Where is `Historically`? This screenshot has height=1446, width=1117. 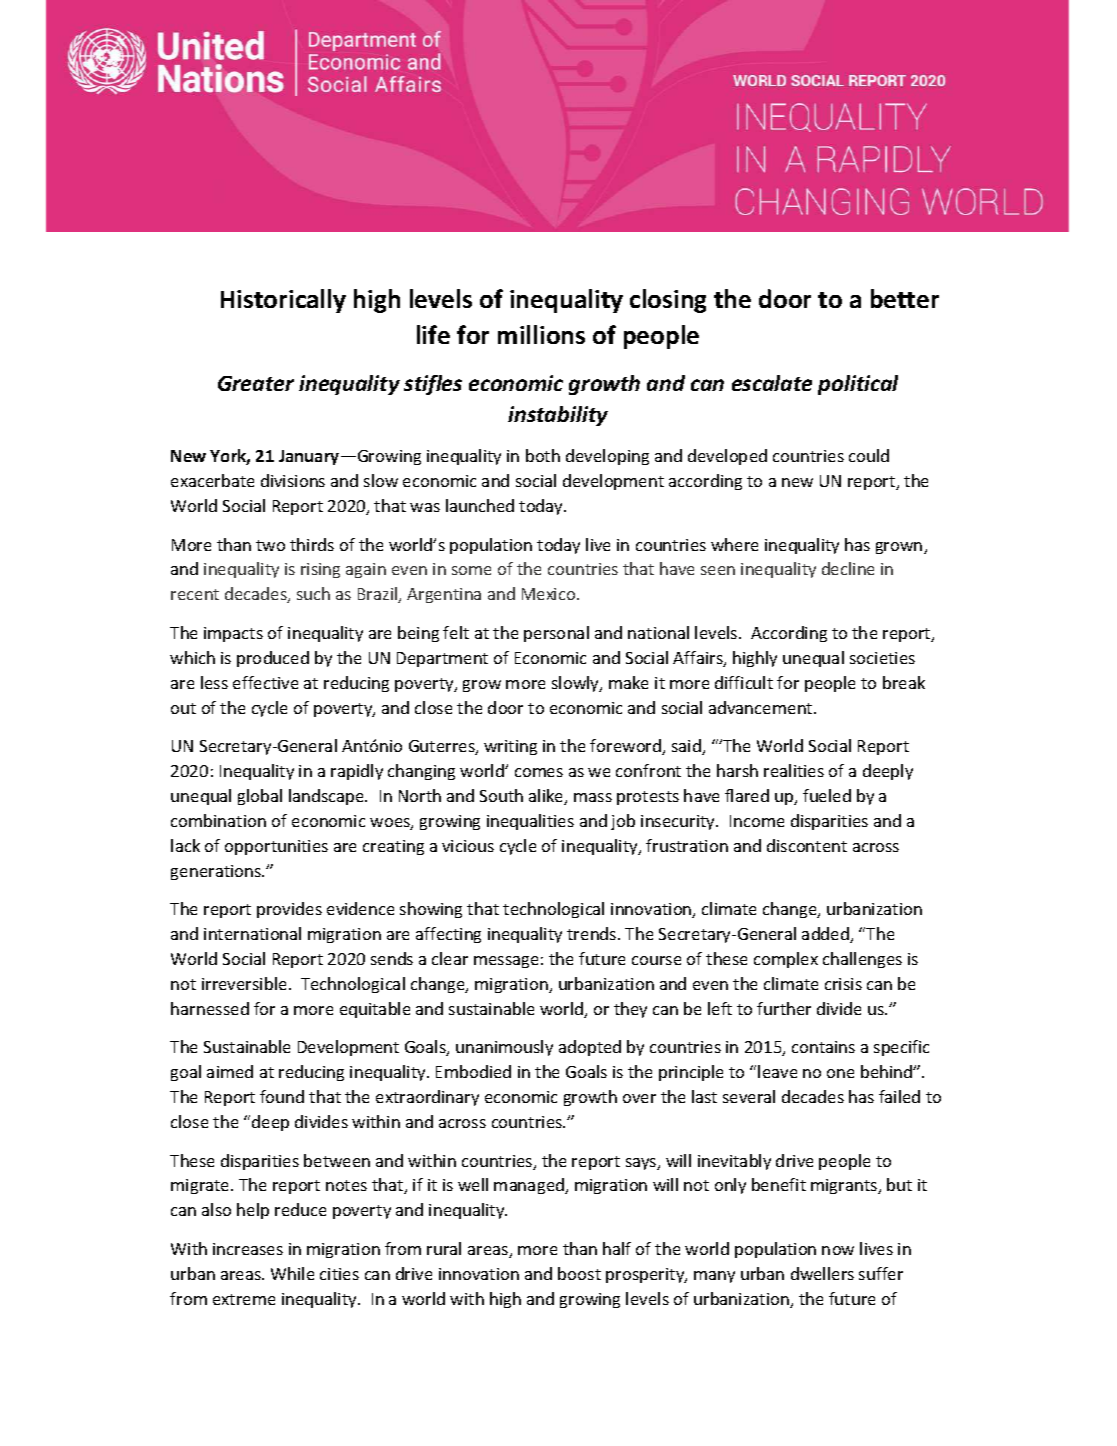 Historically is located at coordinates (283, 301).
